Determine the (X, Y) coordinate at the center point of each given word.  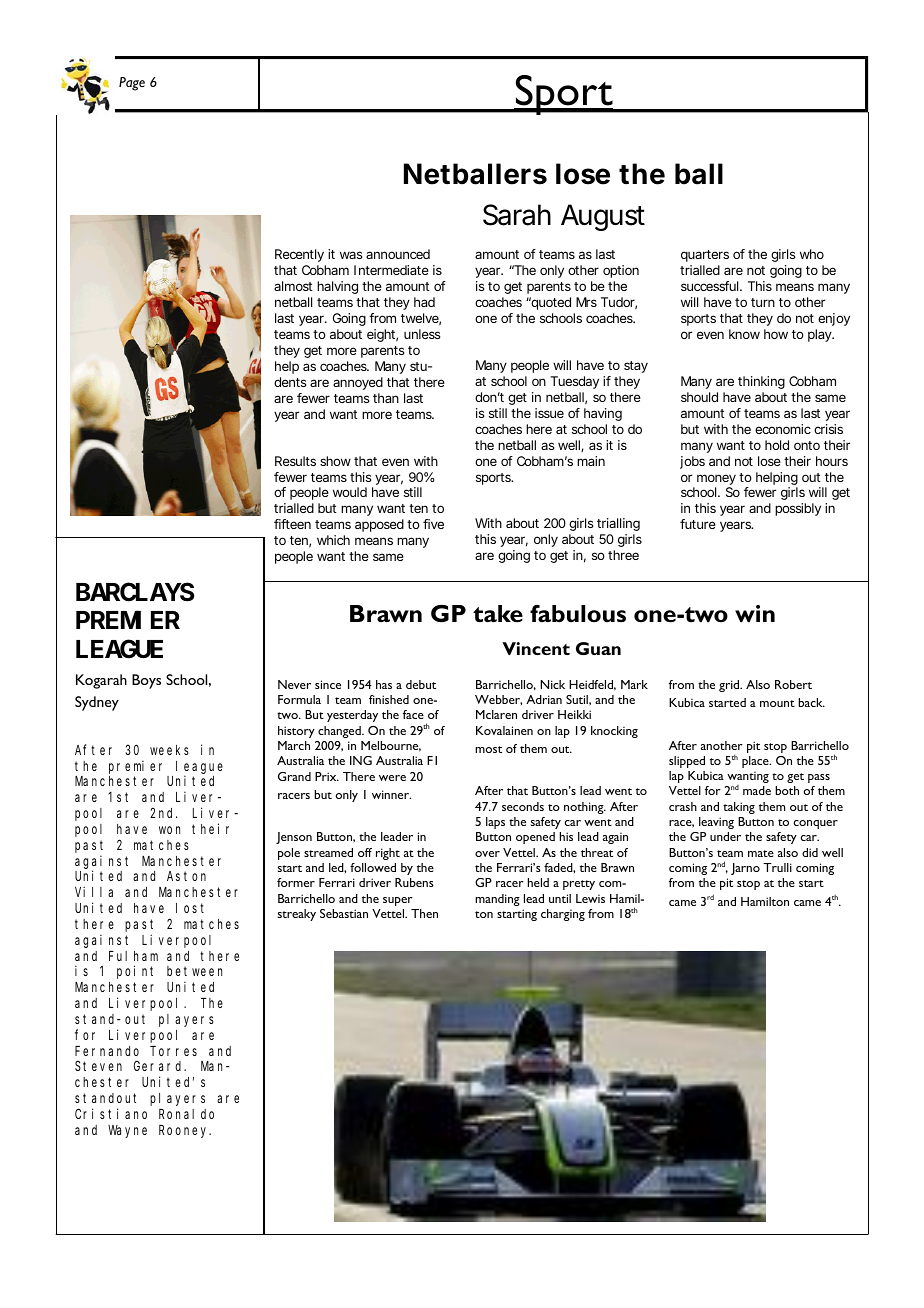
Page (132, 84)
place (756, 762)
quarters (705, 256)
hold (777, 445)
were (392, 778)
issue (549, 413)
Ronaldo (186, 1114)
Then (424, 913)
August (603, 217)
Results (295, 461)
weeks (169, 750)
